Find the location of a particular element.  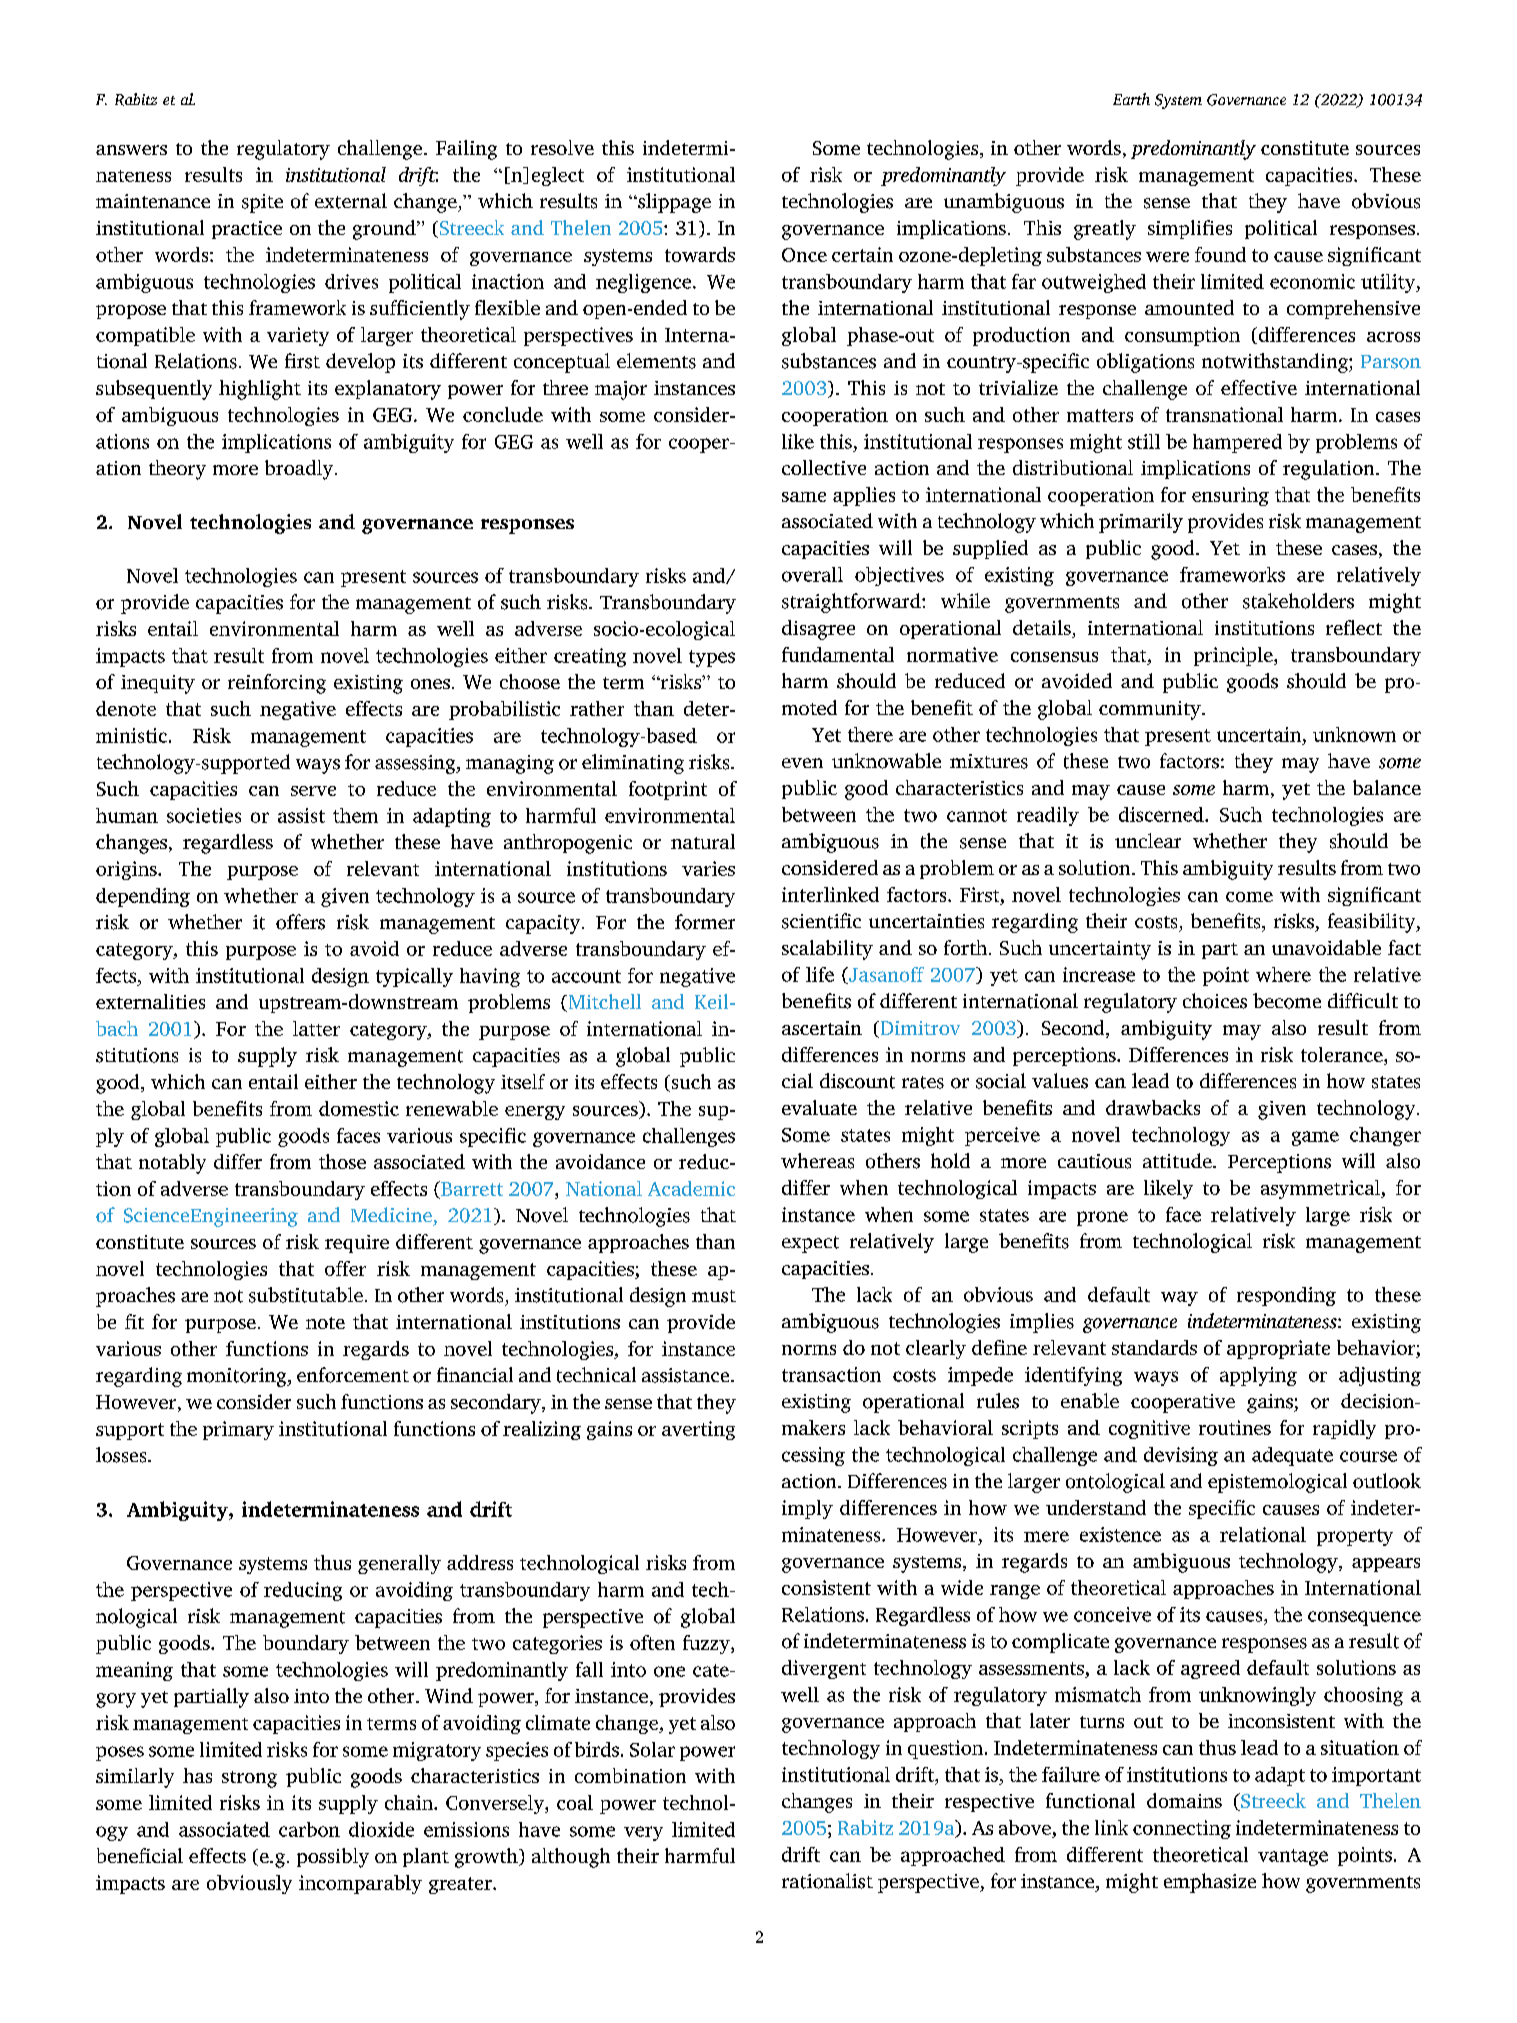

simplifies is located at coordinates (1190, 229).
